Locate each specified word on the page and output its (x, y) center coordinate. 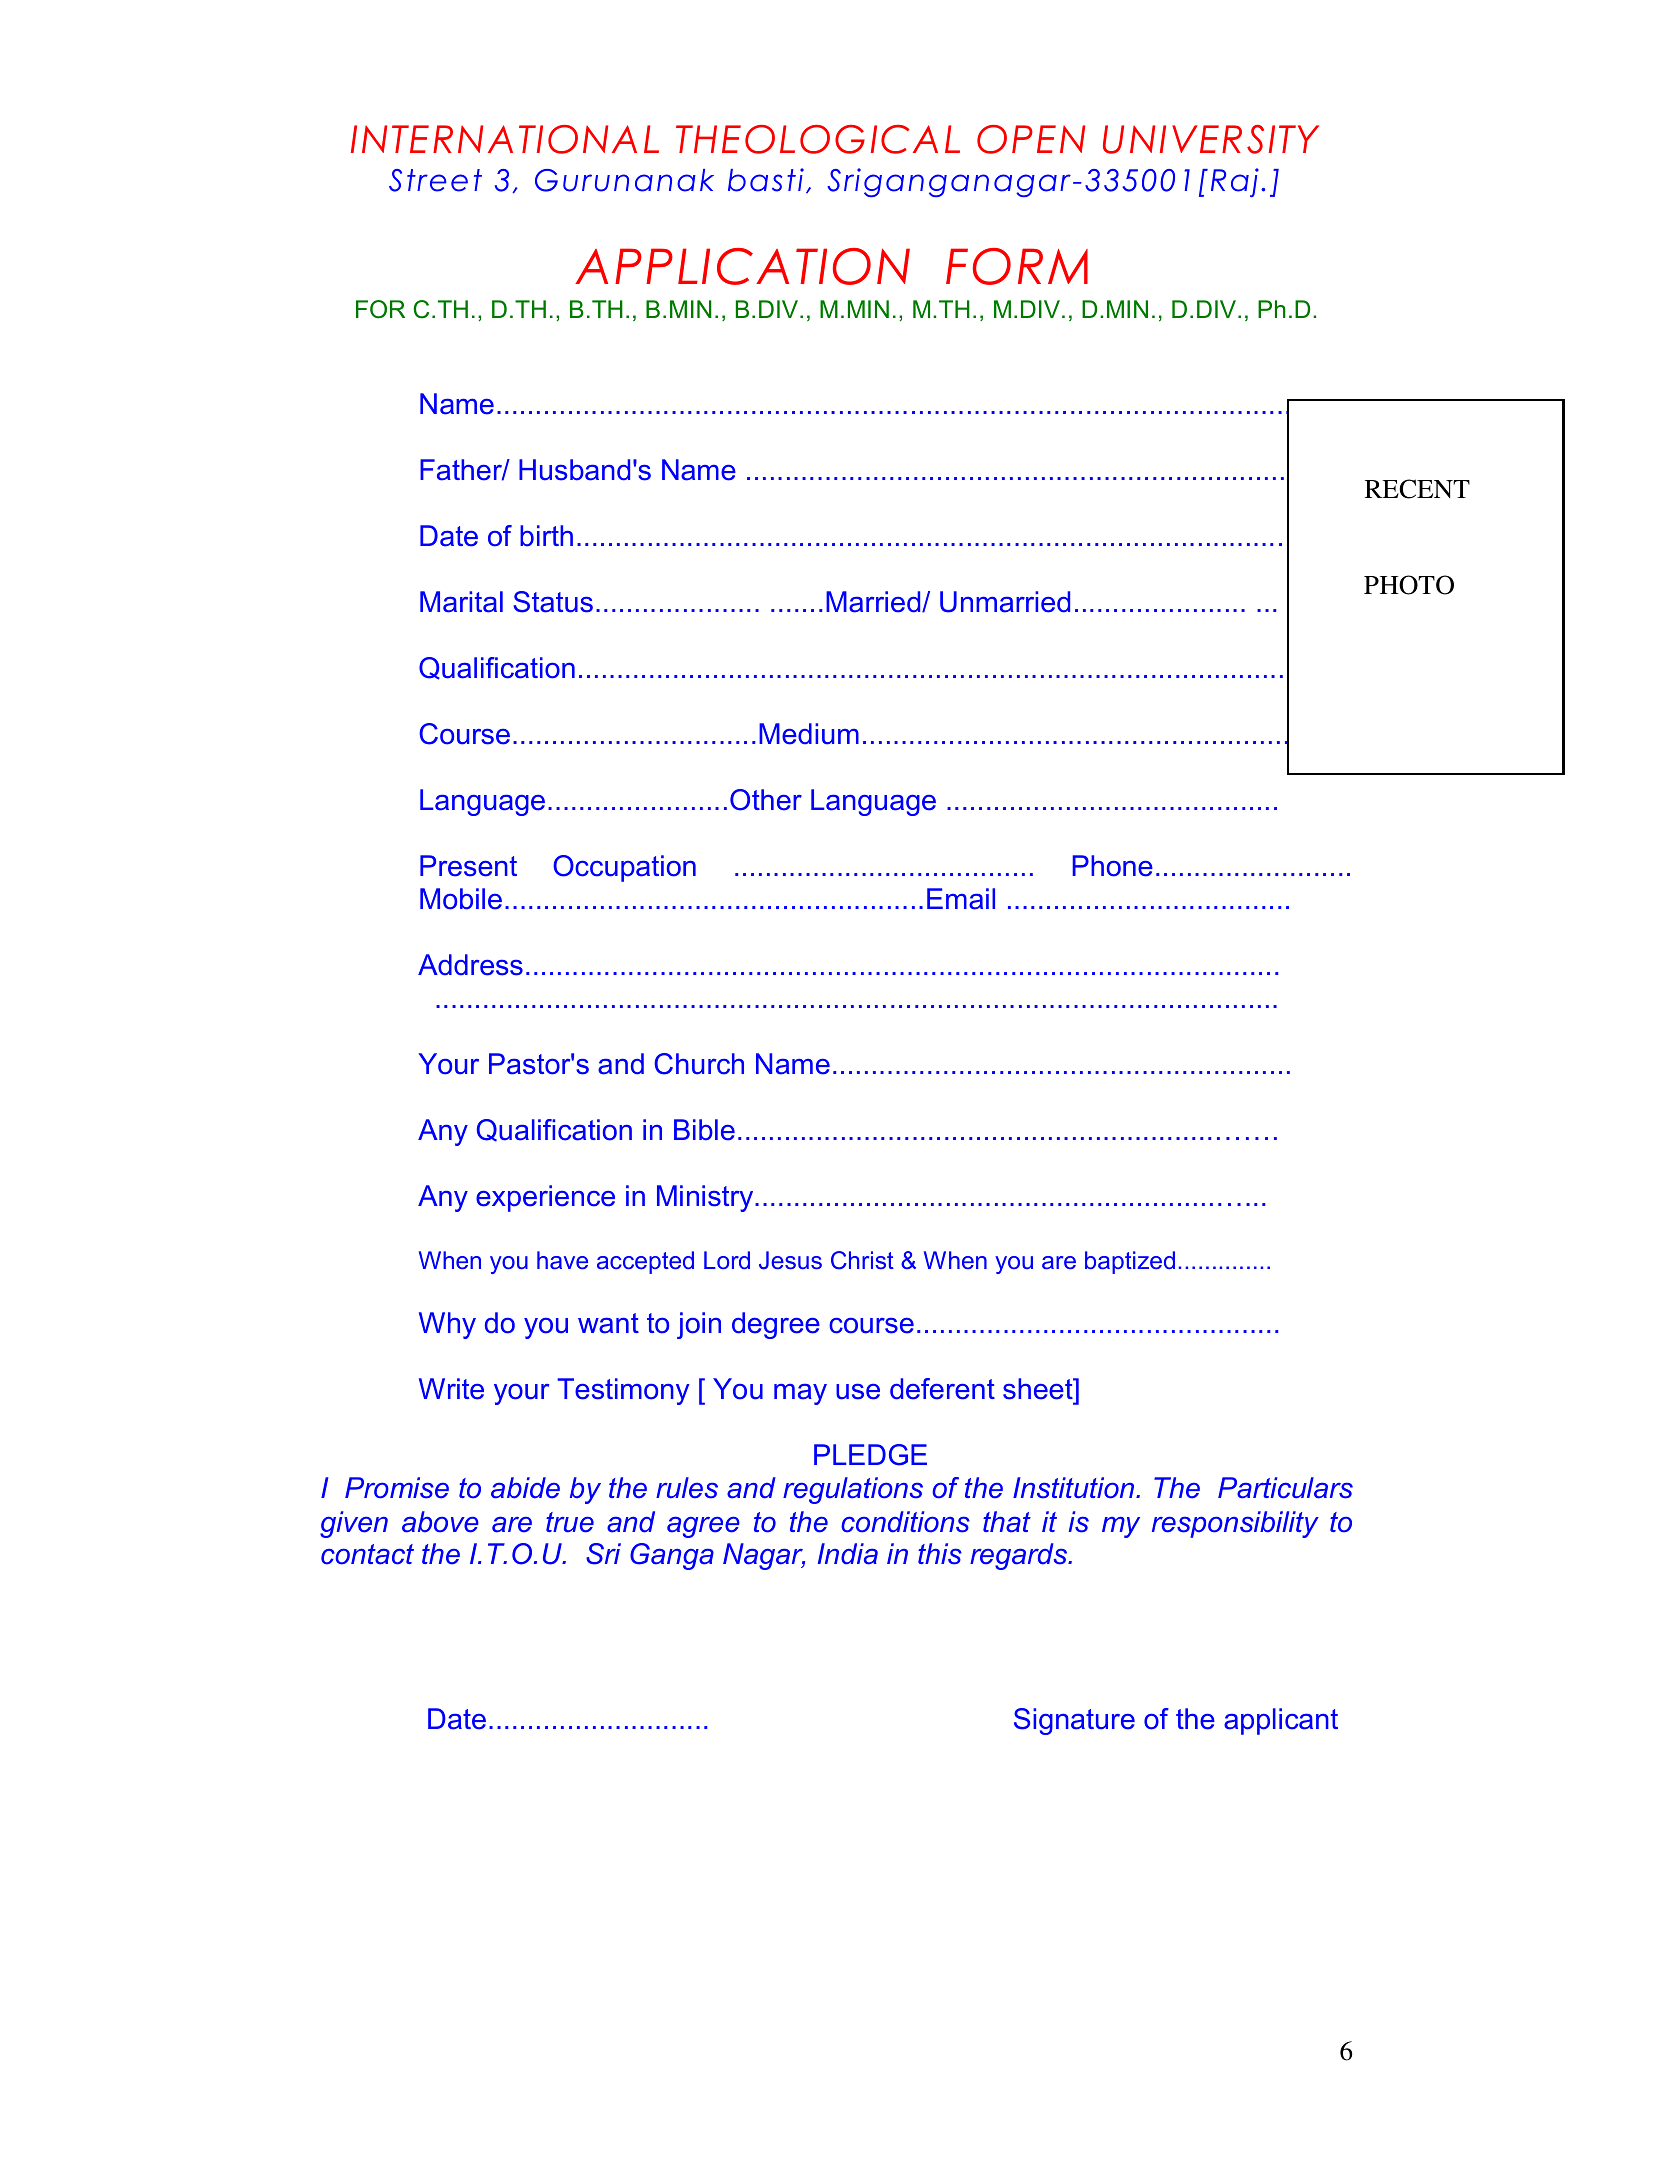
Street (435, 180)
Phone (1113, 866)
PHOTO (1409, 585)
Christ (862, 1260)
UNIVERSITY (1211, 139)
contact (367, 1554)
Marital (461, 602)
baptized (1130, 1262)
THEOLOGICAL (818, 139)
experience (545, 1198)
